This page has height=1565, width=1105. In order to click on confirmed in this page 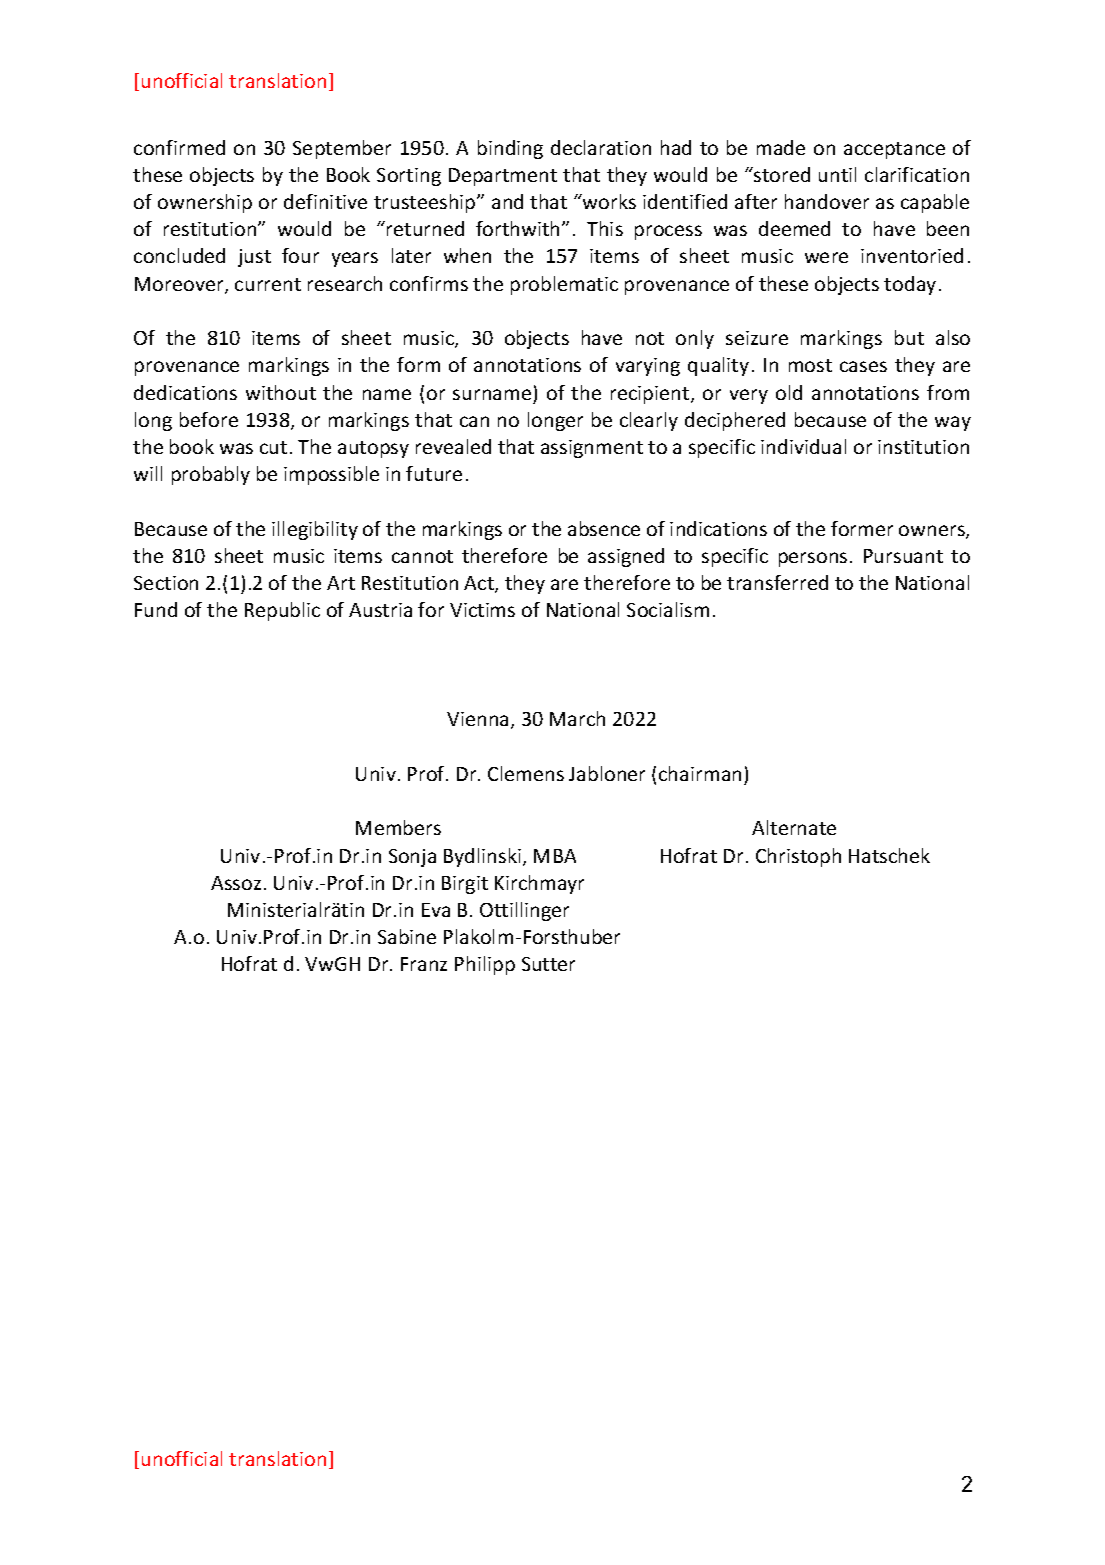, I will do `click(179, 147)`.
